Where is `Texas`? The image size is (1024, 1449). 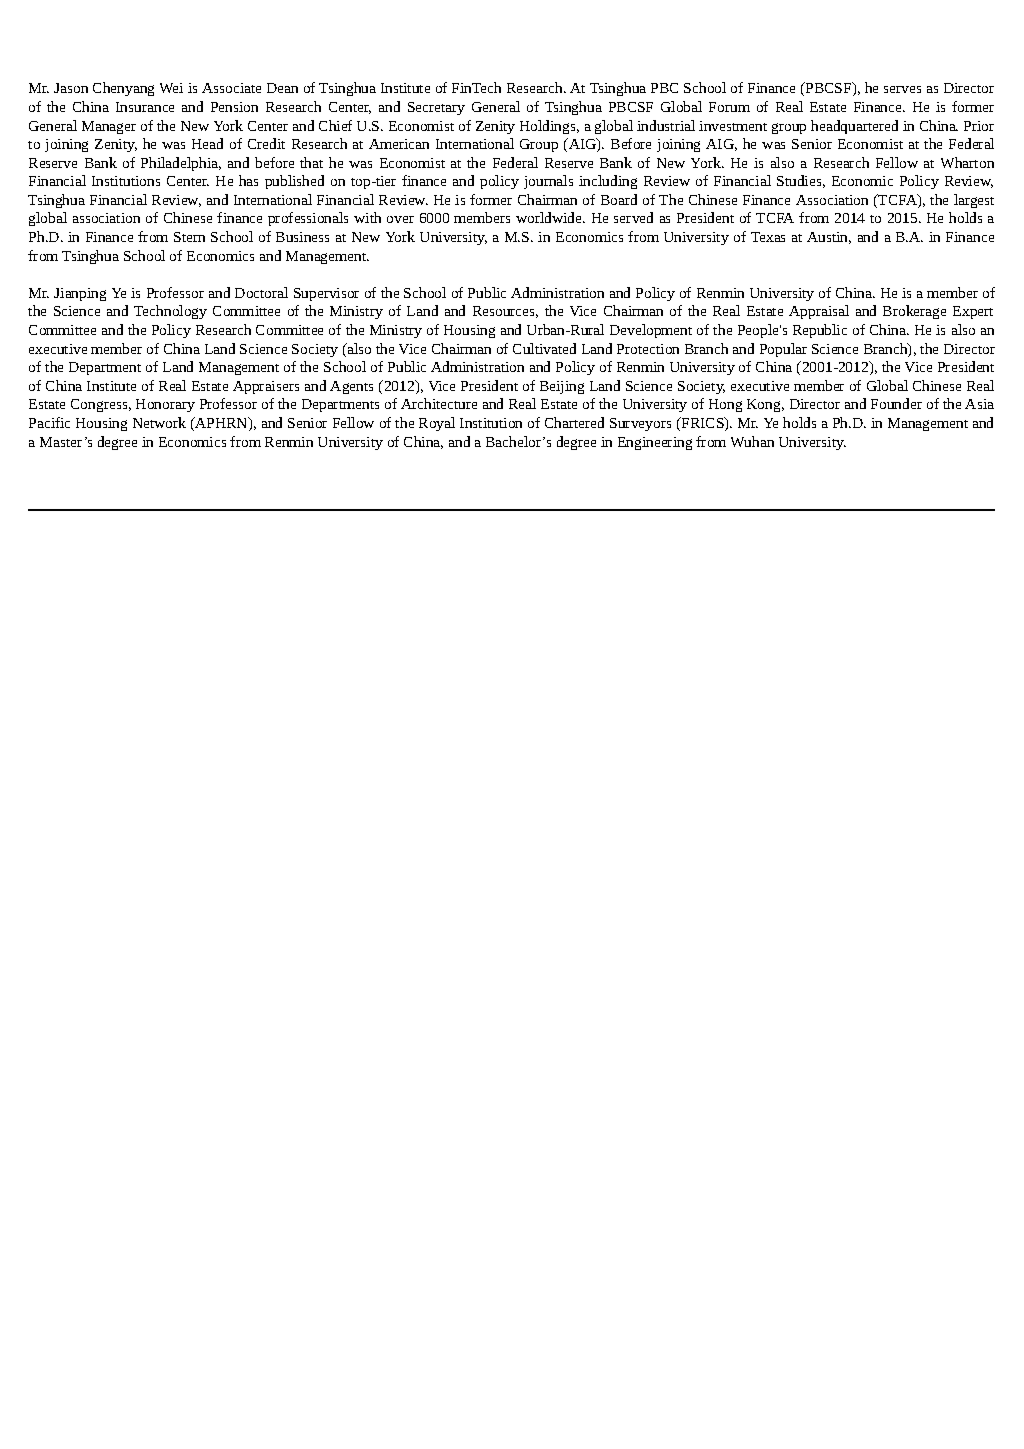
Texas is located at coordinates (768, 237).
